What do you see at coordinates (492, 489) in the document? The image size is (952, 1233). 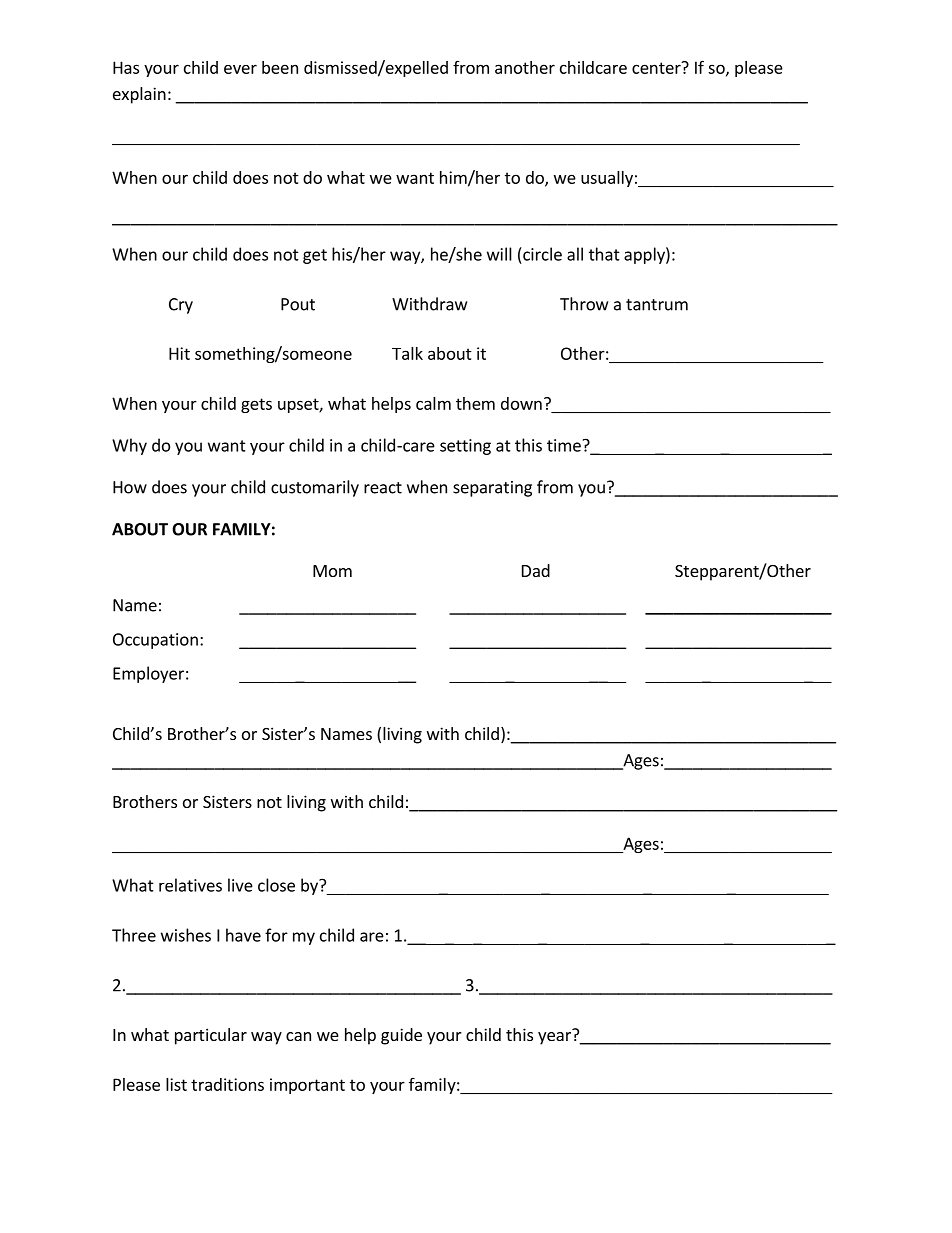 I see `separating` at bounding box center [492, 489].
